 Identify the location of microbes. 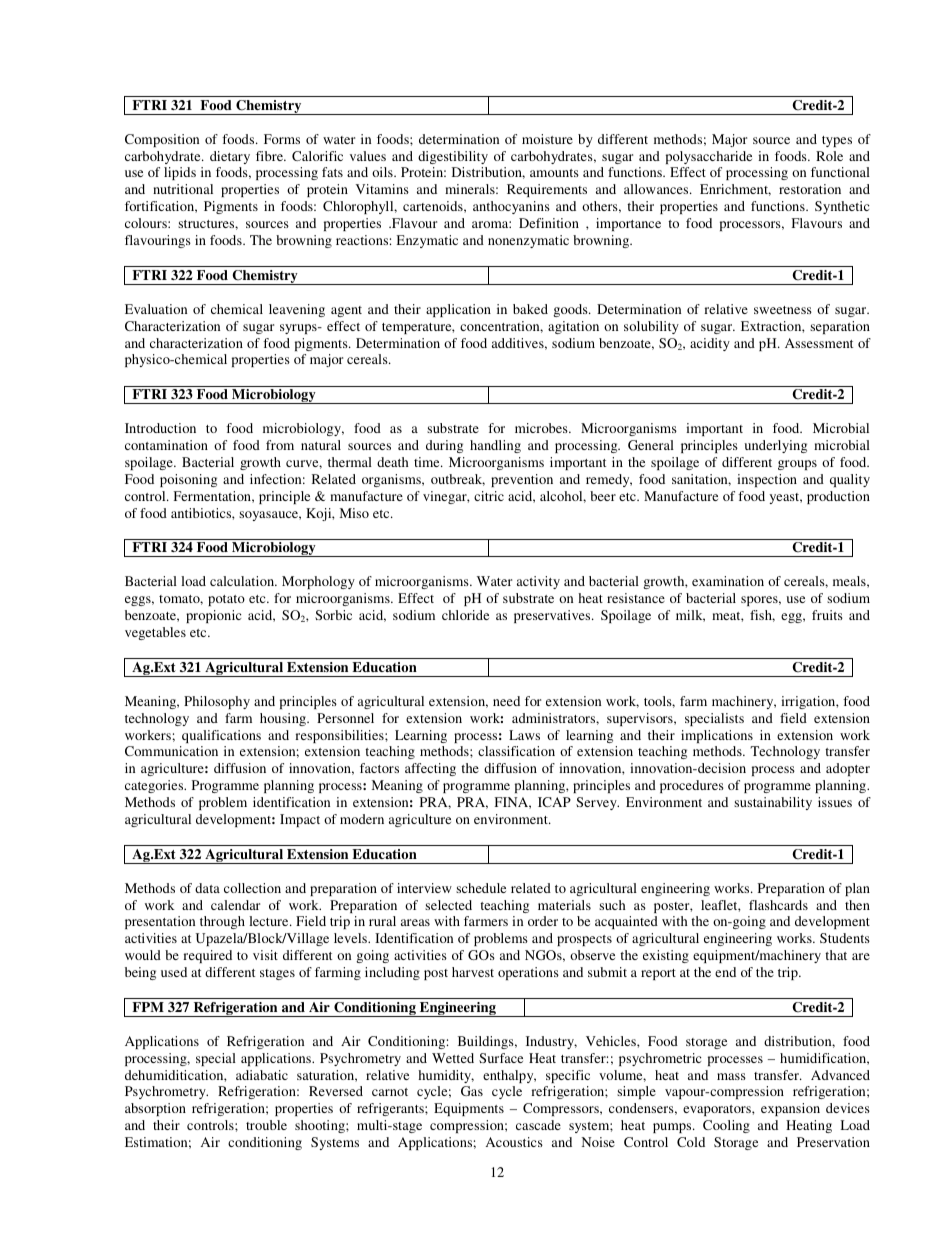
(542, 428).
